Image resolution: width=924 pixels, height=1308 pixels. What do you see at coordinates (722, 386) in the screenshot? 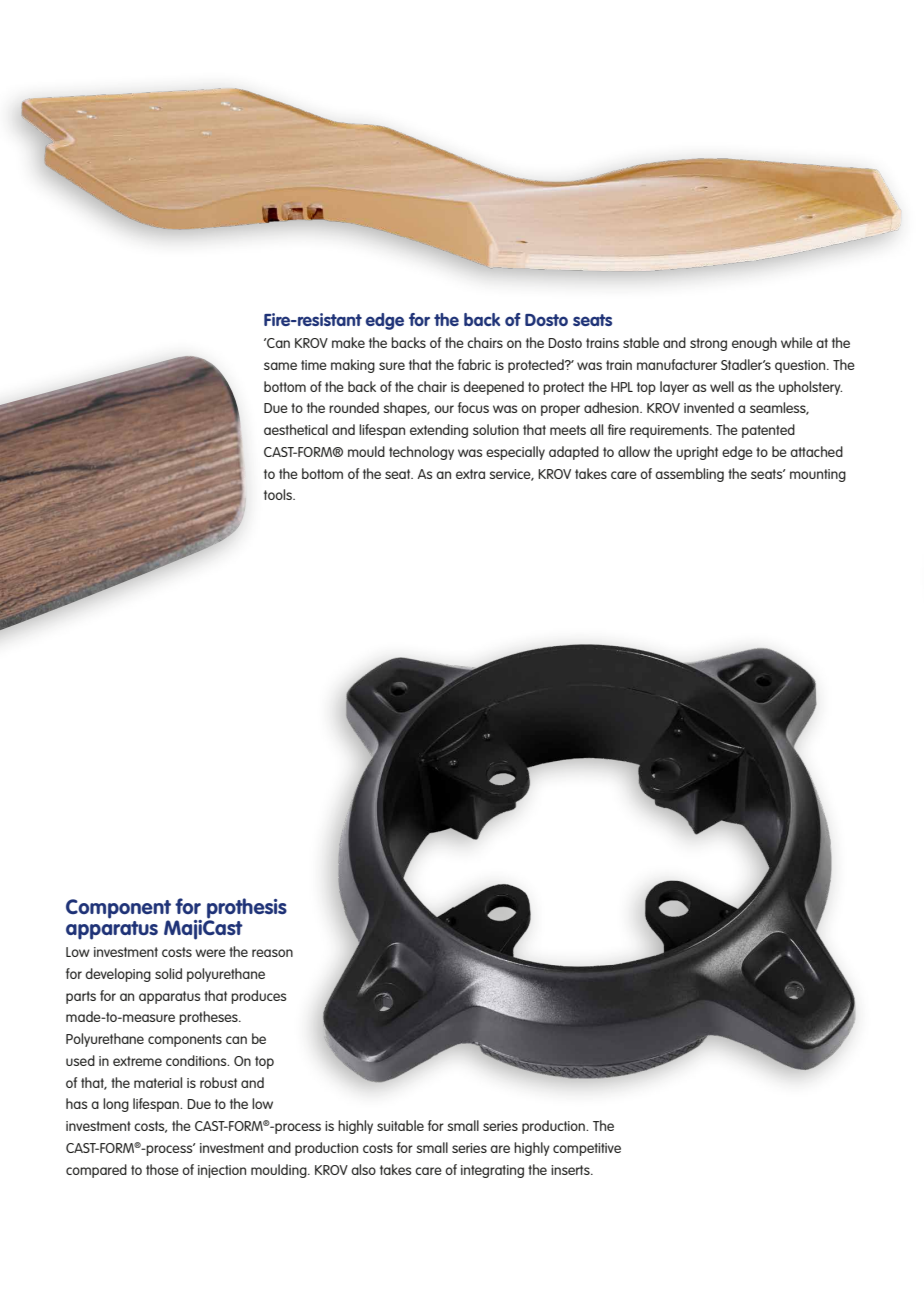
I see `well` at bounding box center [722, 386].
